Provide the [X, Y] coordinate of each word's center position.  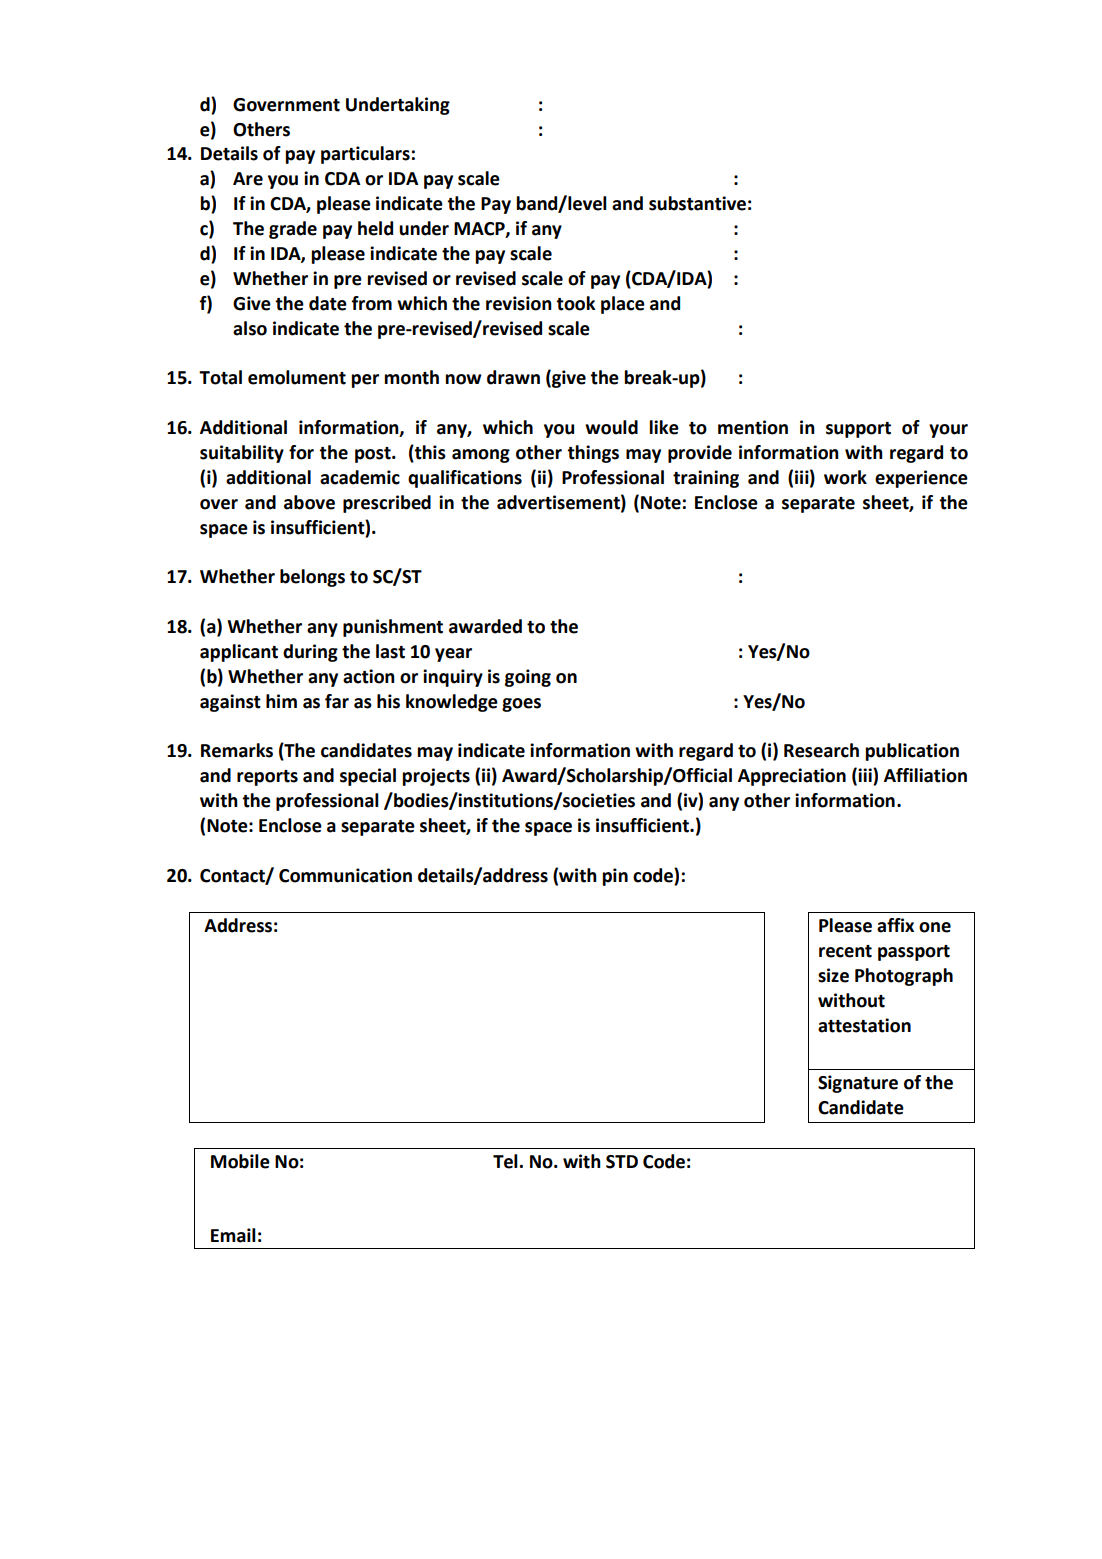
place [623, 305]
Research [821, 750]
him [281, 701]
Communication [345, 875]
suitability [242, 454]
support [858, 430]
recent [845, 951]
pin [615, 877]
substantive [697, 203]
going [528, 678]
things [593, 454]
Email [233, 1235]
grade [293, 230]
